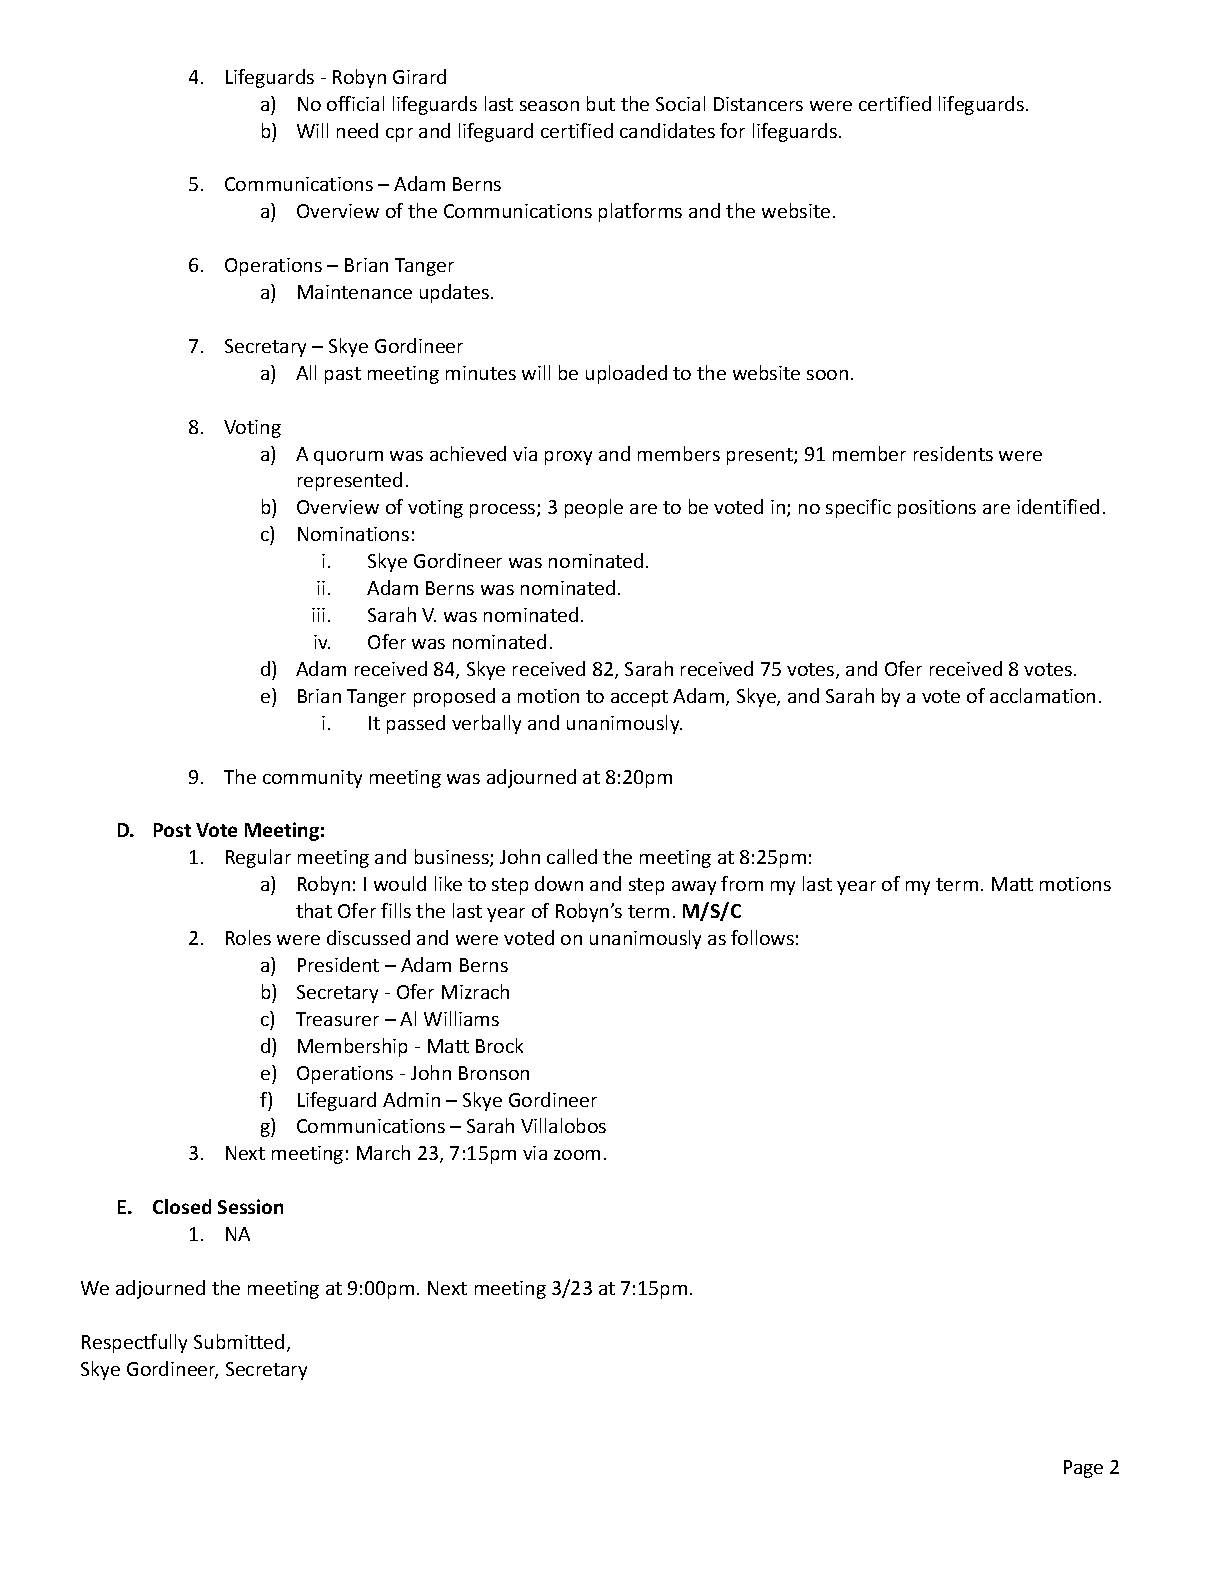  What do you see at coordinates (563, 1125) in the screenshot?
I see `Villalobos` at bounding box center [563, 1125].
